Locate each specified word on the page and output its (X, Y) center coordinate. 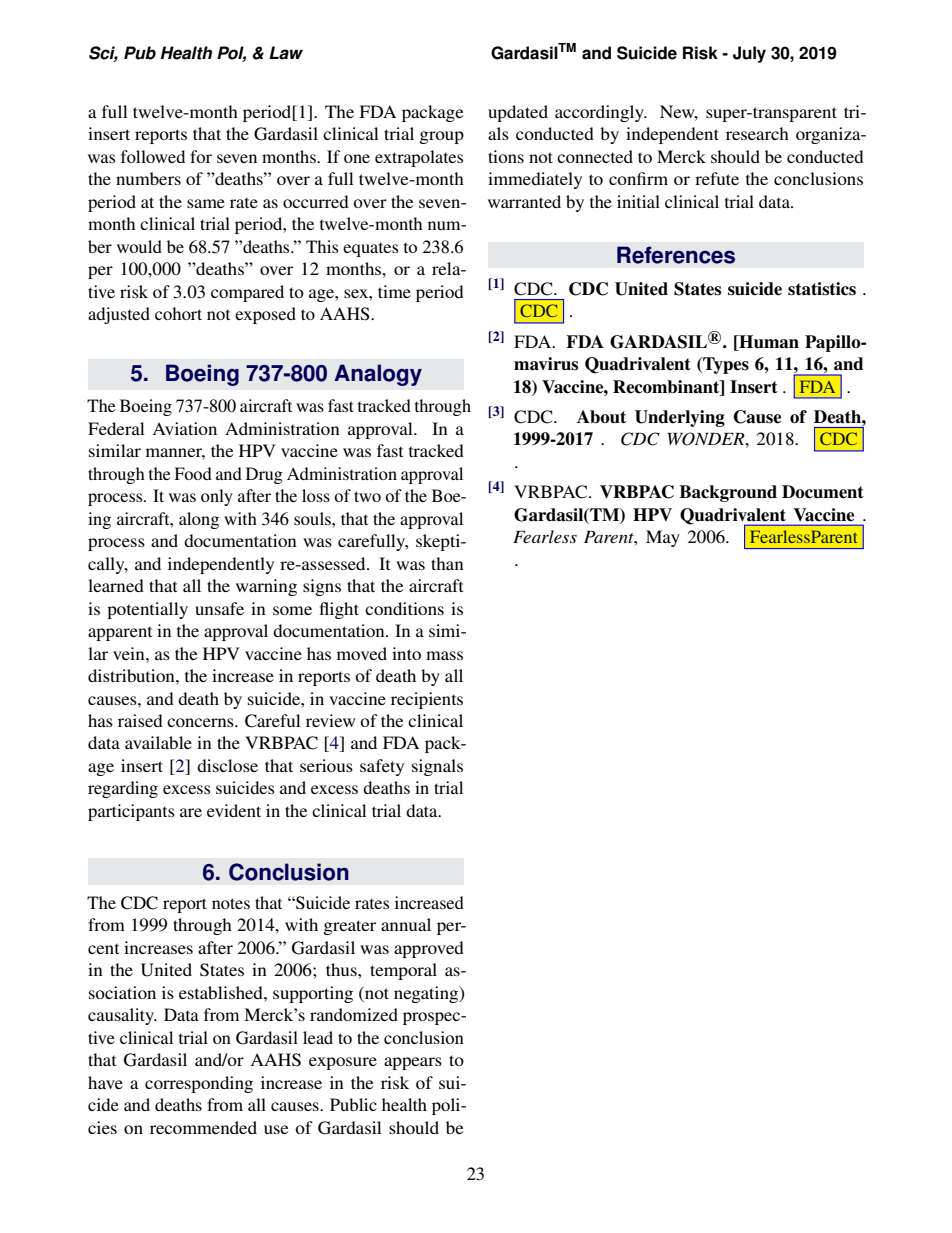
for (201, 156)
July (749, 54)
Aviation (185, 428)
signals (437, 767)
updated (518, 113)
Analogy (378, 375)
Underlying (680, 418)
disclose (227, 765)
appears (413, 1063)
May (663, 538)
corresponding (199, 1084)
